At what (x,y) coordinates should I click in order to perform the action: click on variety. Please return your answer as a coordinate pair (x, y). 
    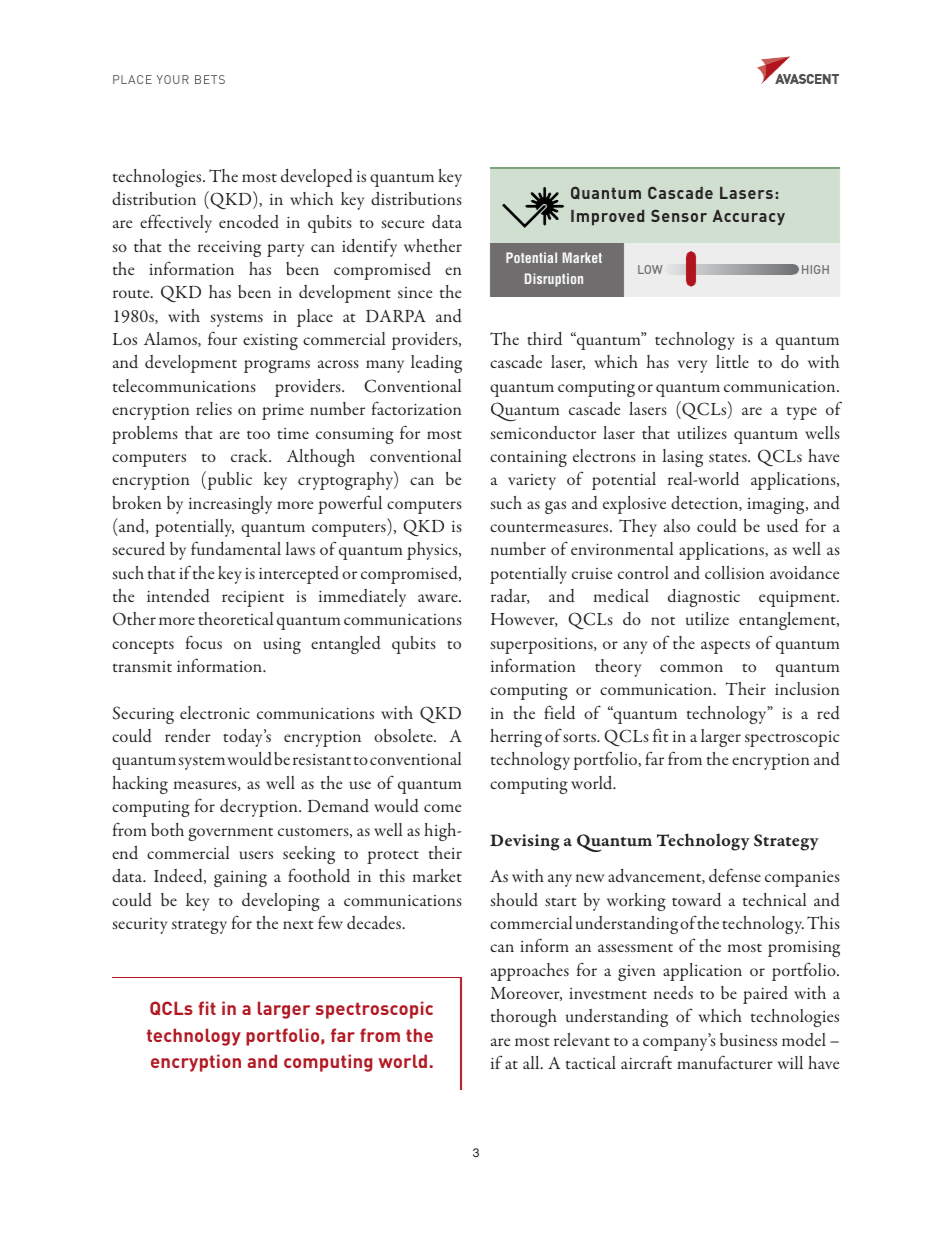
    Looking at the image, I should click on (532, 482).
